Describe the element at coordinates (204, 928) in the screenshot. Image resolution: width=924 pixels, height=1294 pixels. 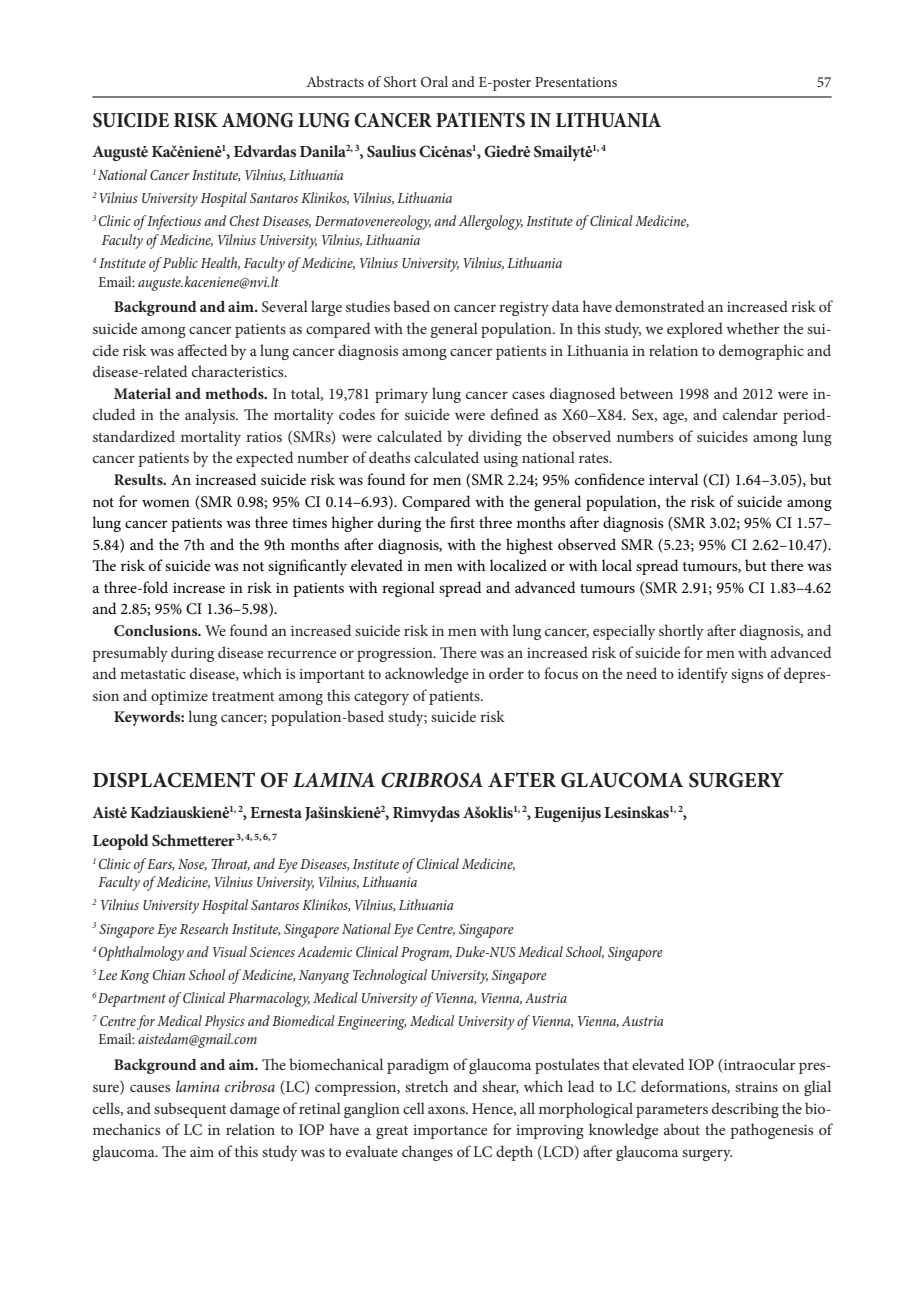
I see `Research` at that location.
